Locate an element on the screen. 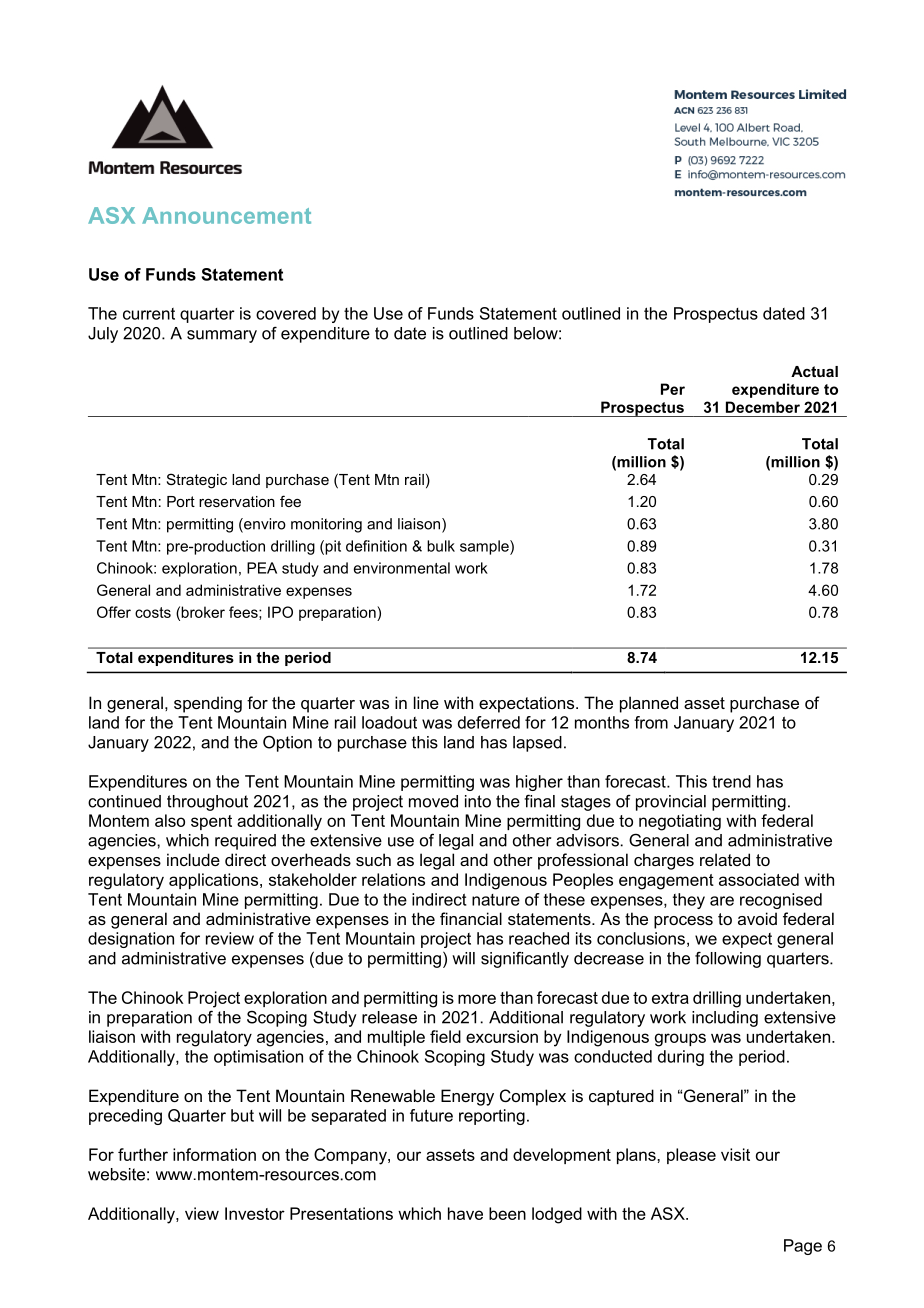  Investor is located at coordinates (255, 1213).
